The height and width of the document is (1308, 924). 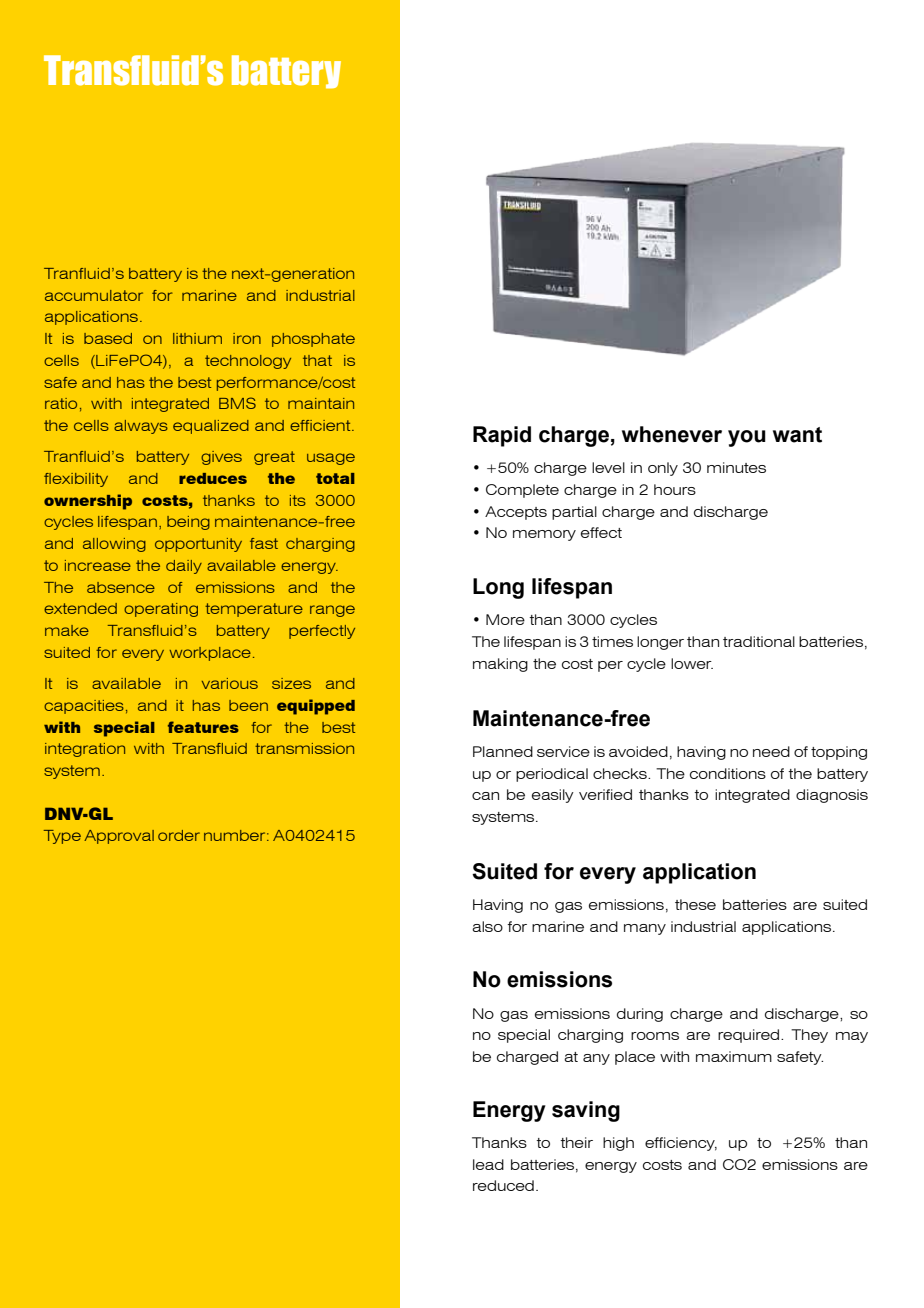 What do you see at coordinates (213, 478) in the document?
I see `reduces` at bounding box center [213, 478].
